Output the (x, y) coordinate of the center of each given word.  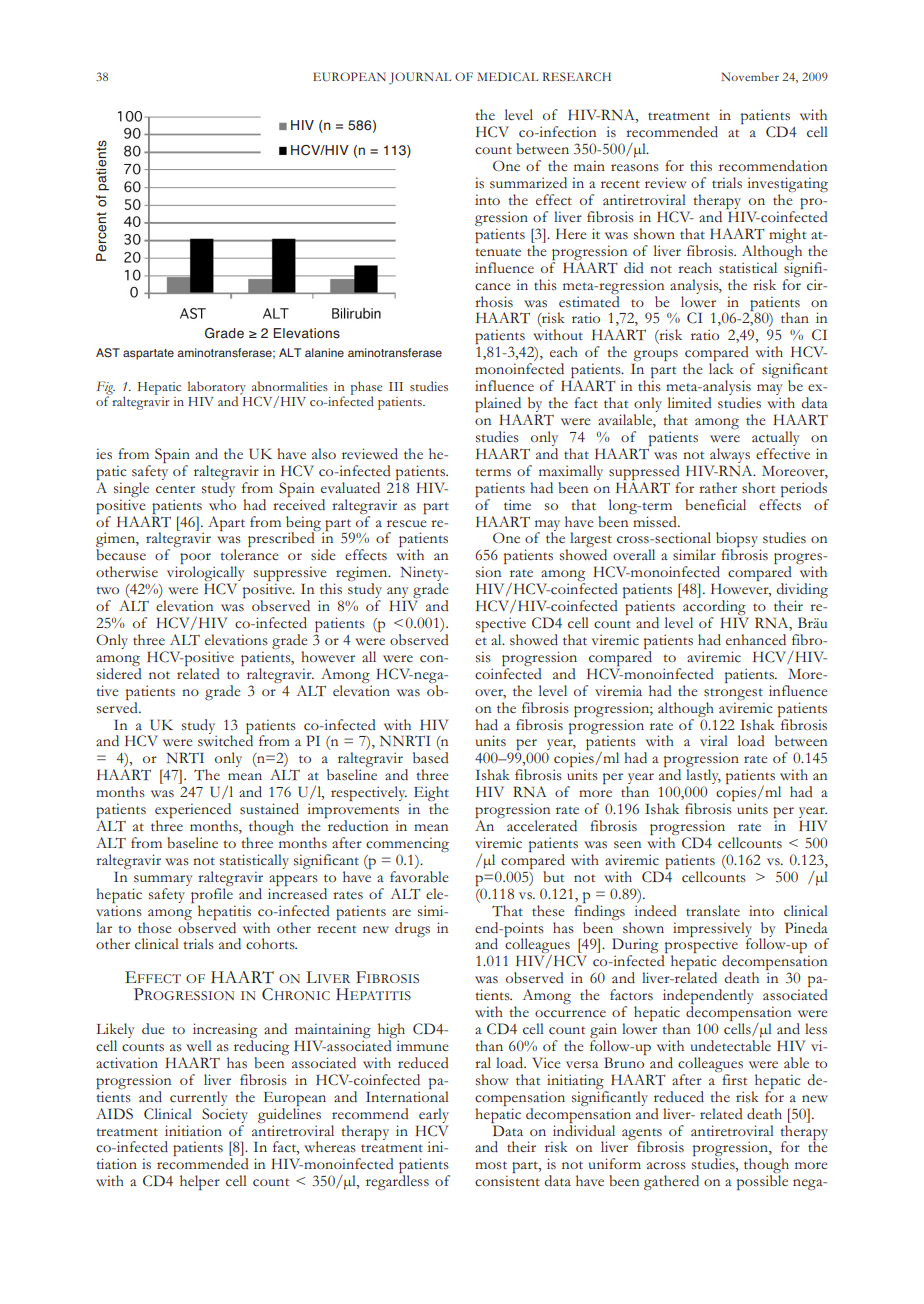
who (222, 504)
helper (200, 1182)
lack (721, 369)
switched (225, 740)
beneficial (715, 505)
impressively (712, 930)
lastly (703, 778)
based (431, 758)
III (396, 386)
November (750, 76)
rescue (407, 524)
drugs (412, 929)
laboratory (217, 389)
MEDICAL (507, 76)
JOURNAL (420, 78)
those (155, 928)
